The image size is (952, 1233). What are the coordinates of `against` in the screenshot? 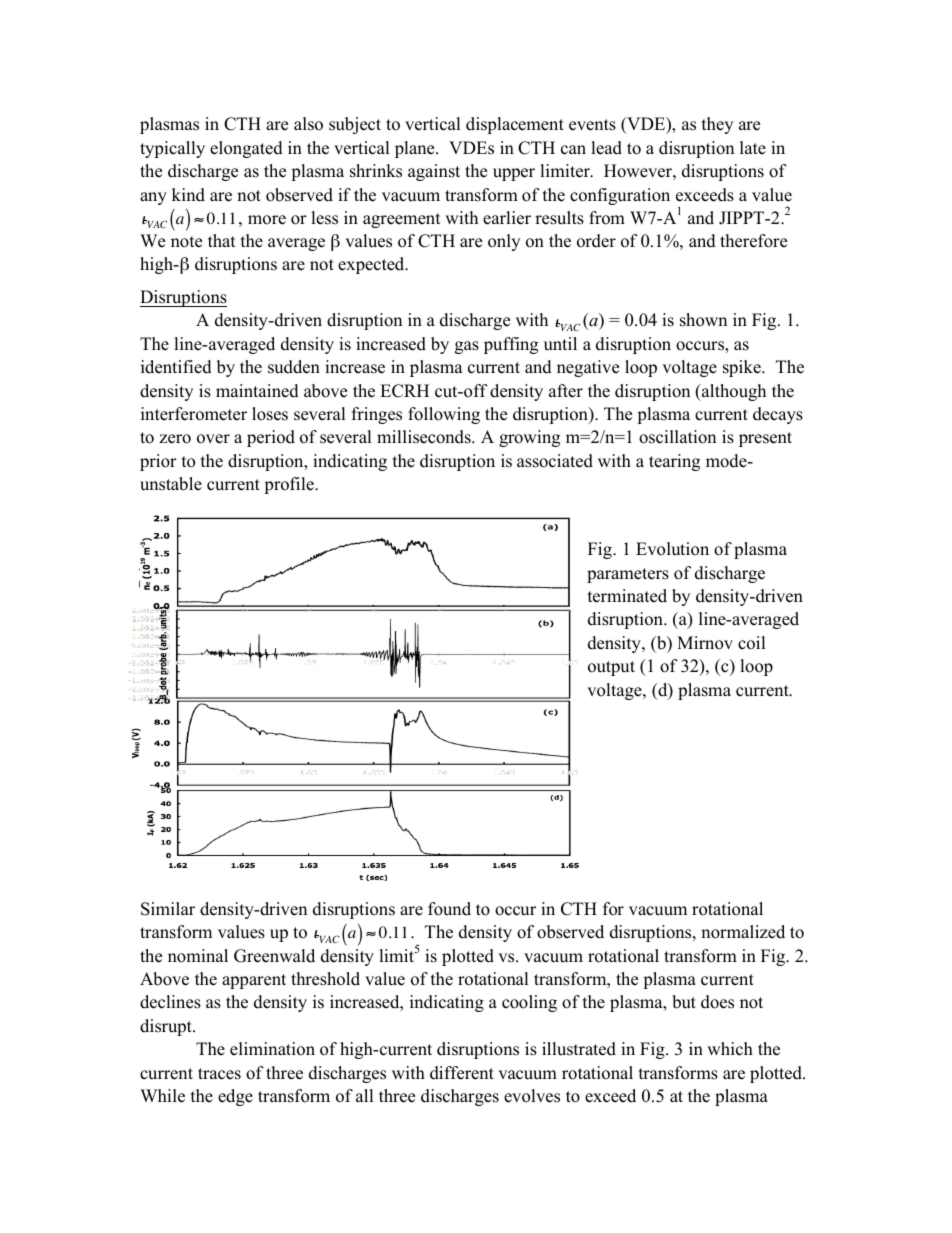 It's located at (434, 172).
